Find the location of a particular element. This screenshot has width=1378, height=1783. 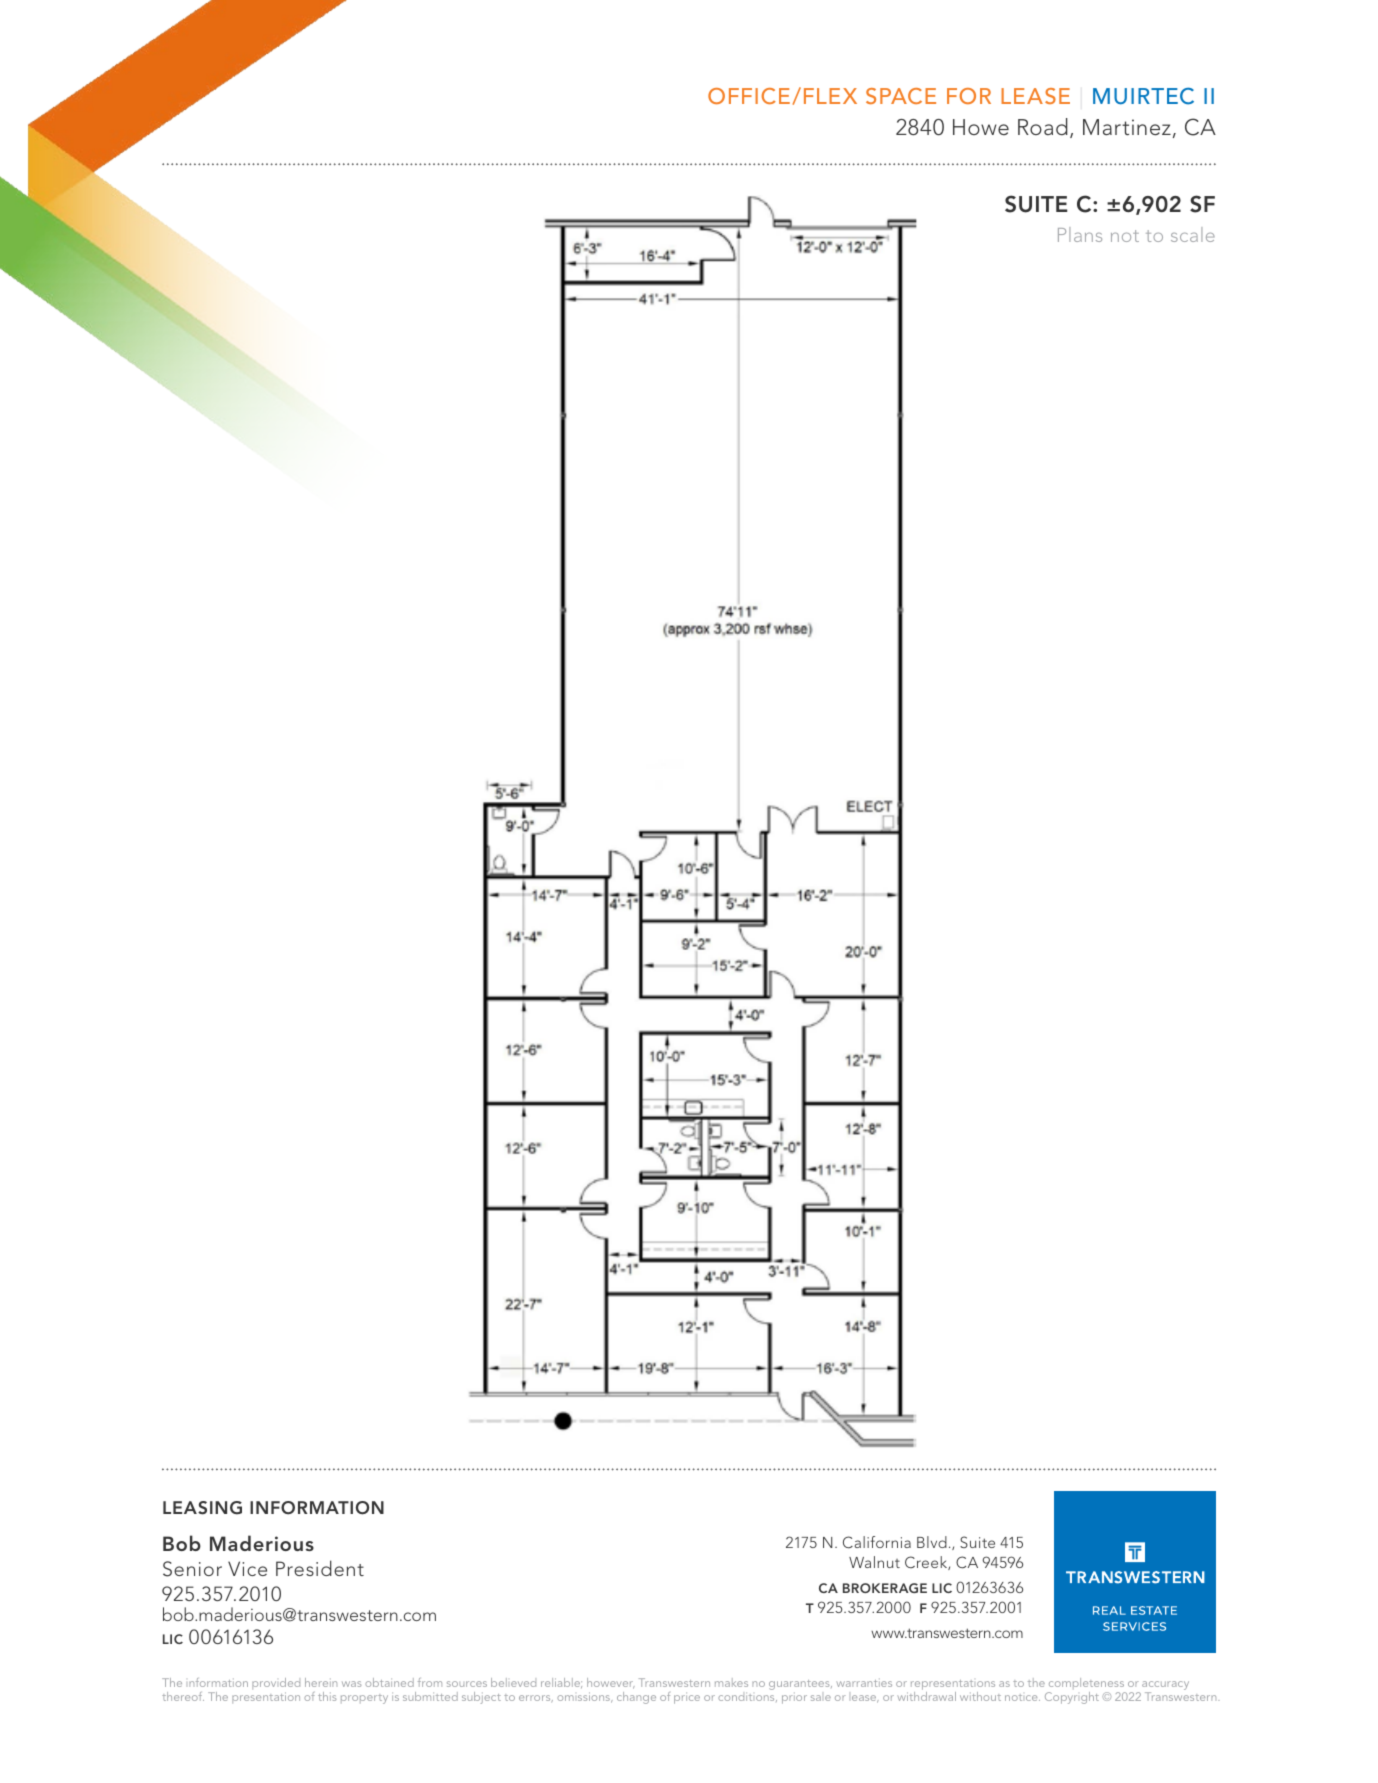

Blvd is located at coordinates (932, 1542).
